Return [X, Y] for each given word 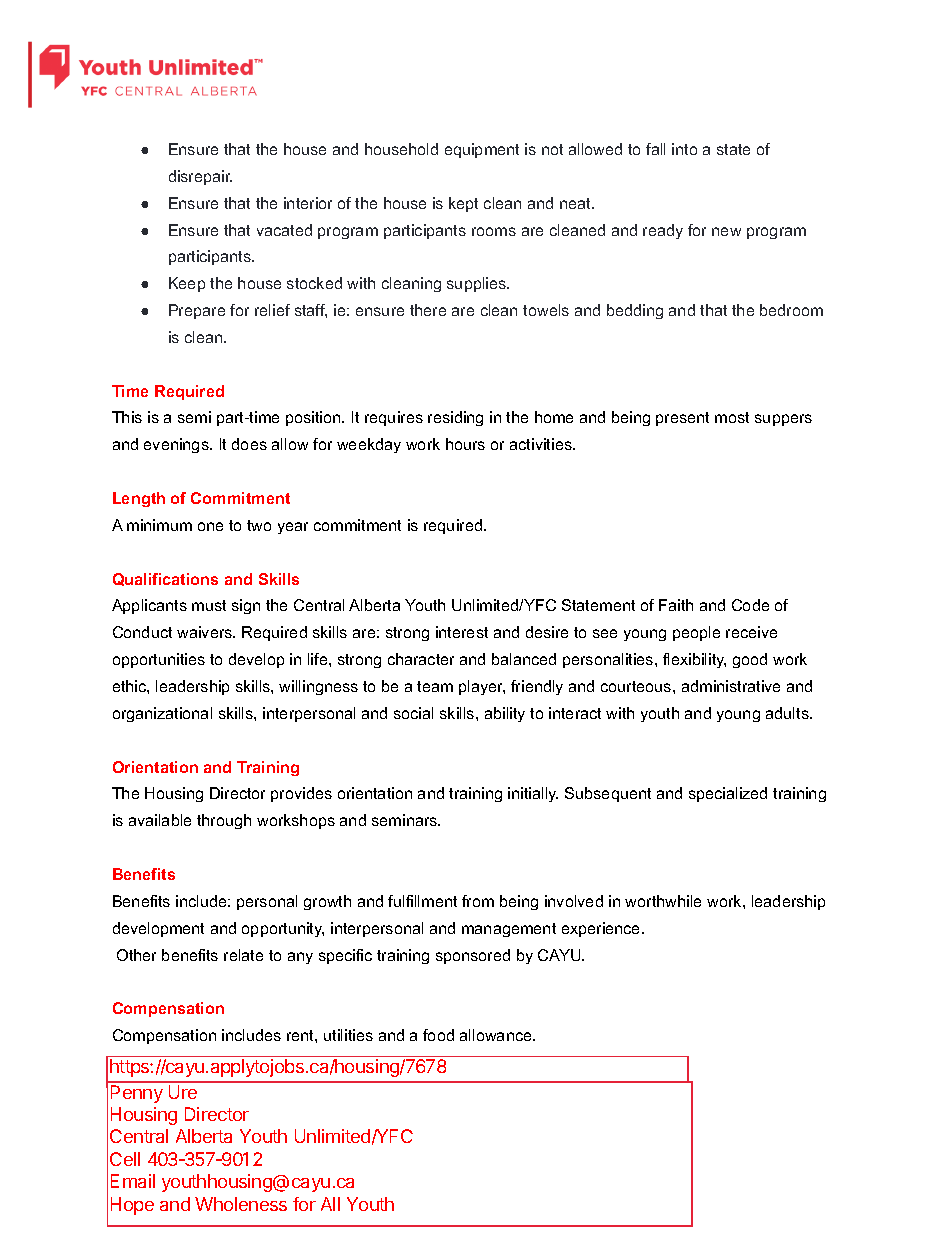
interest [462, 632]
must [209, 605]
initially [533, 794]
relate [243, 955]
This [127, 417]
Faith [676, 605]
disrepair [200, 177]
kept [463, 204]
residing [455, 418]
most [732, 417]
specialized [728, 794]
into [684, 149]
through [224, 821]
